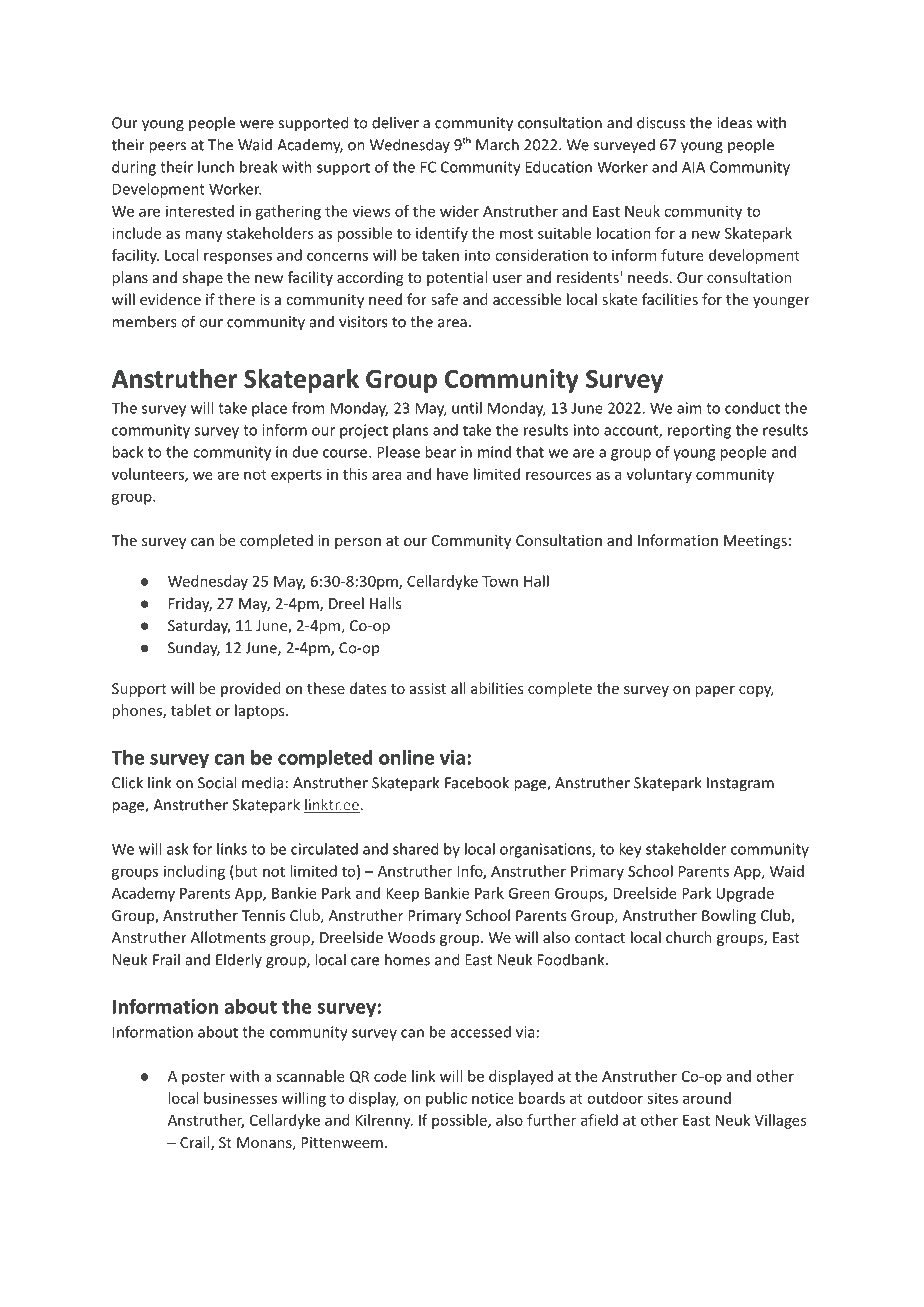 This screenshot has width=924, height=1307. What do you see at coordinates (715, 691) in the screenshot?
I see `paper` at bounding box center [715, 691].
